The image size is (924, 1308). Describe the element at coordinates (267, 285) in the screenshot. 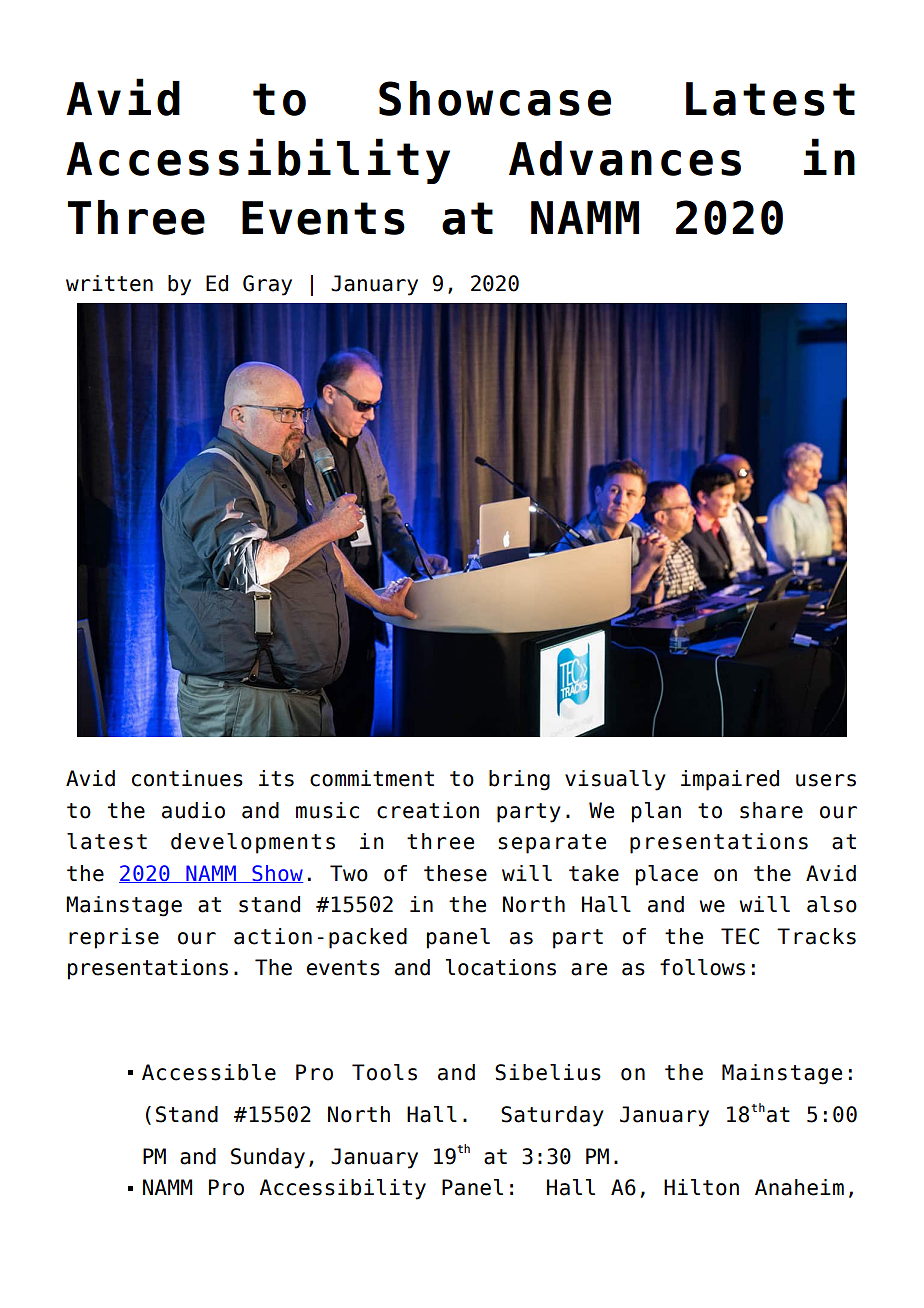

I see `Gray` at that location.
